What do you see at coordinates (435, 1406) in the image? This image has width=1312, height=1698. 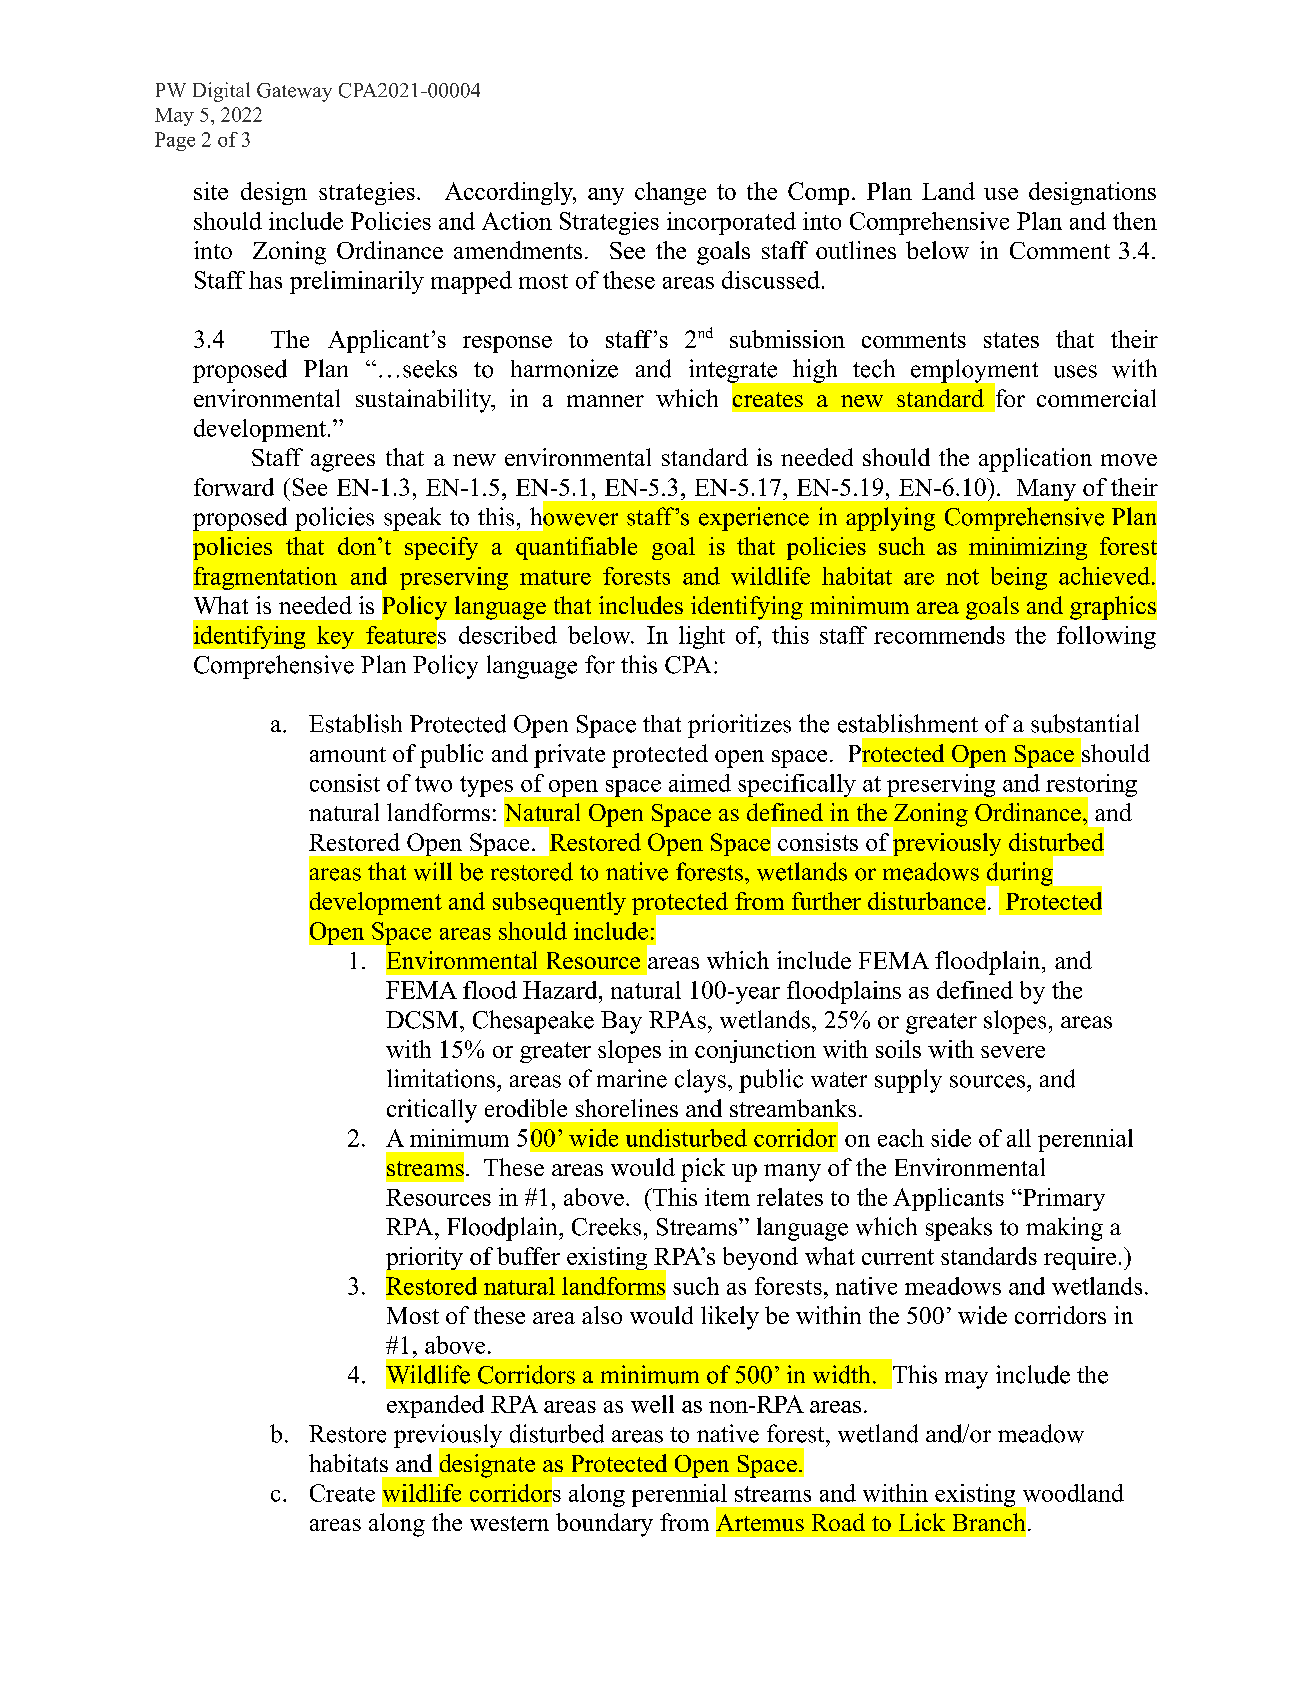 I see `expanded` at bounding box center [435, 1406].
